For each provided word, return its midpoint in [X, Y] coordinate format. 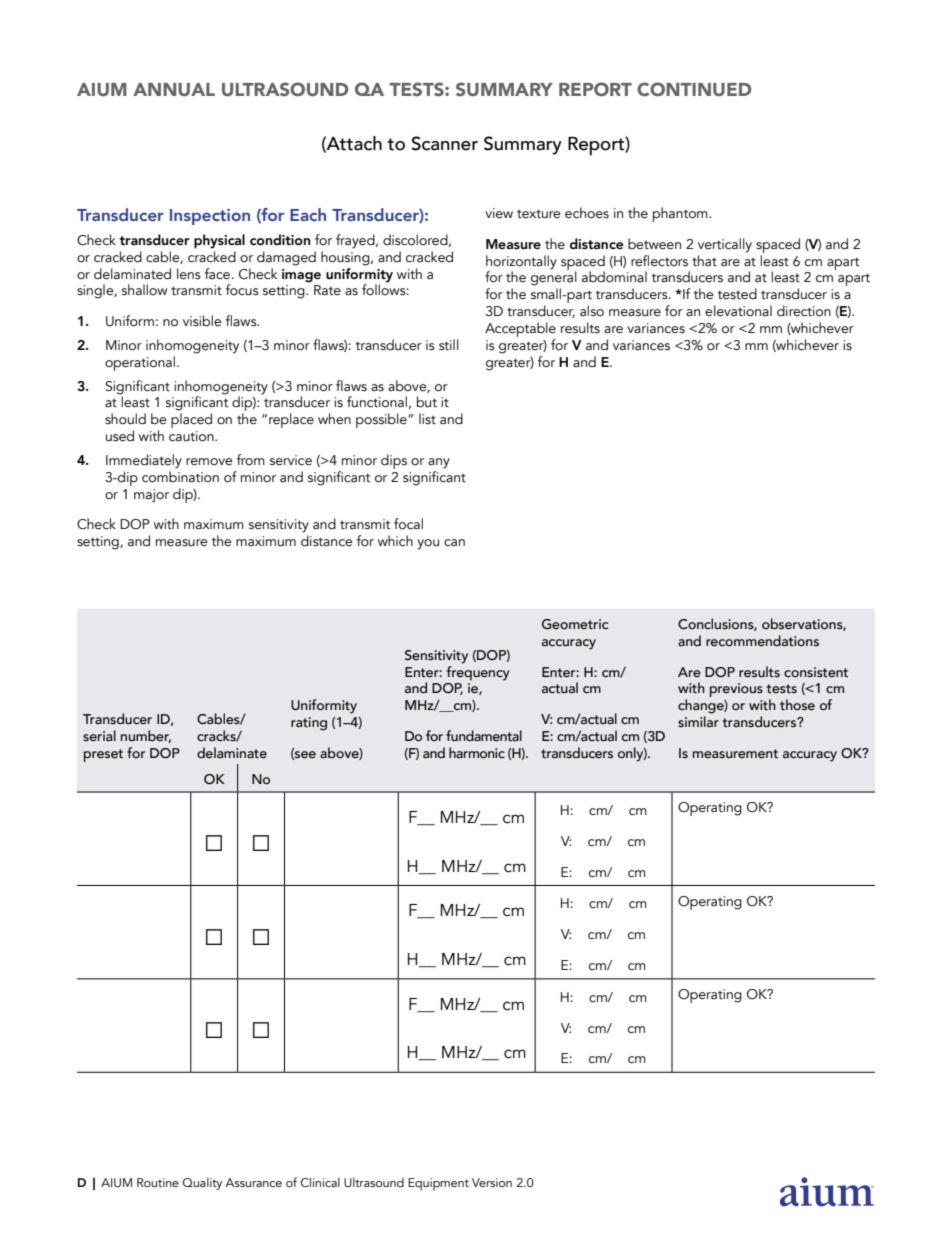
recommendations [762, 641]
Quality [202, 1183]
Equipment [438, 1184]
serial [99, 736]
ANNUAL [174, 90]
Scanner [444, 143]
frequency [478, 672]
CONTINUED [694, 89]
